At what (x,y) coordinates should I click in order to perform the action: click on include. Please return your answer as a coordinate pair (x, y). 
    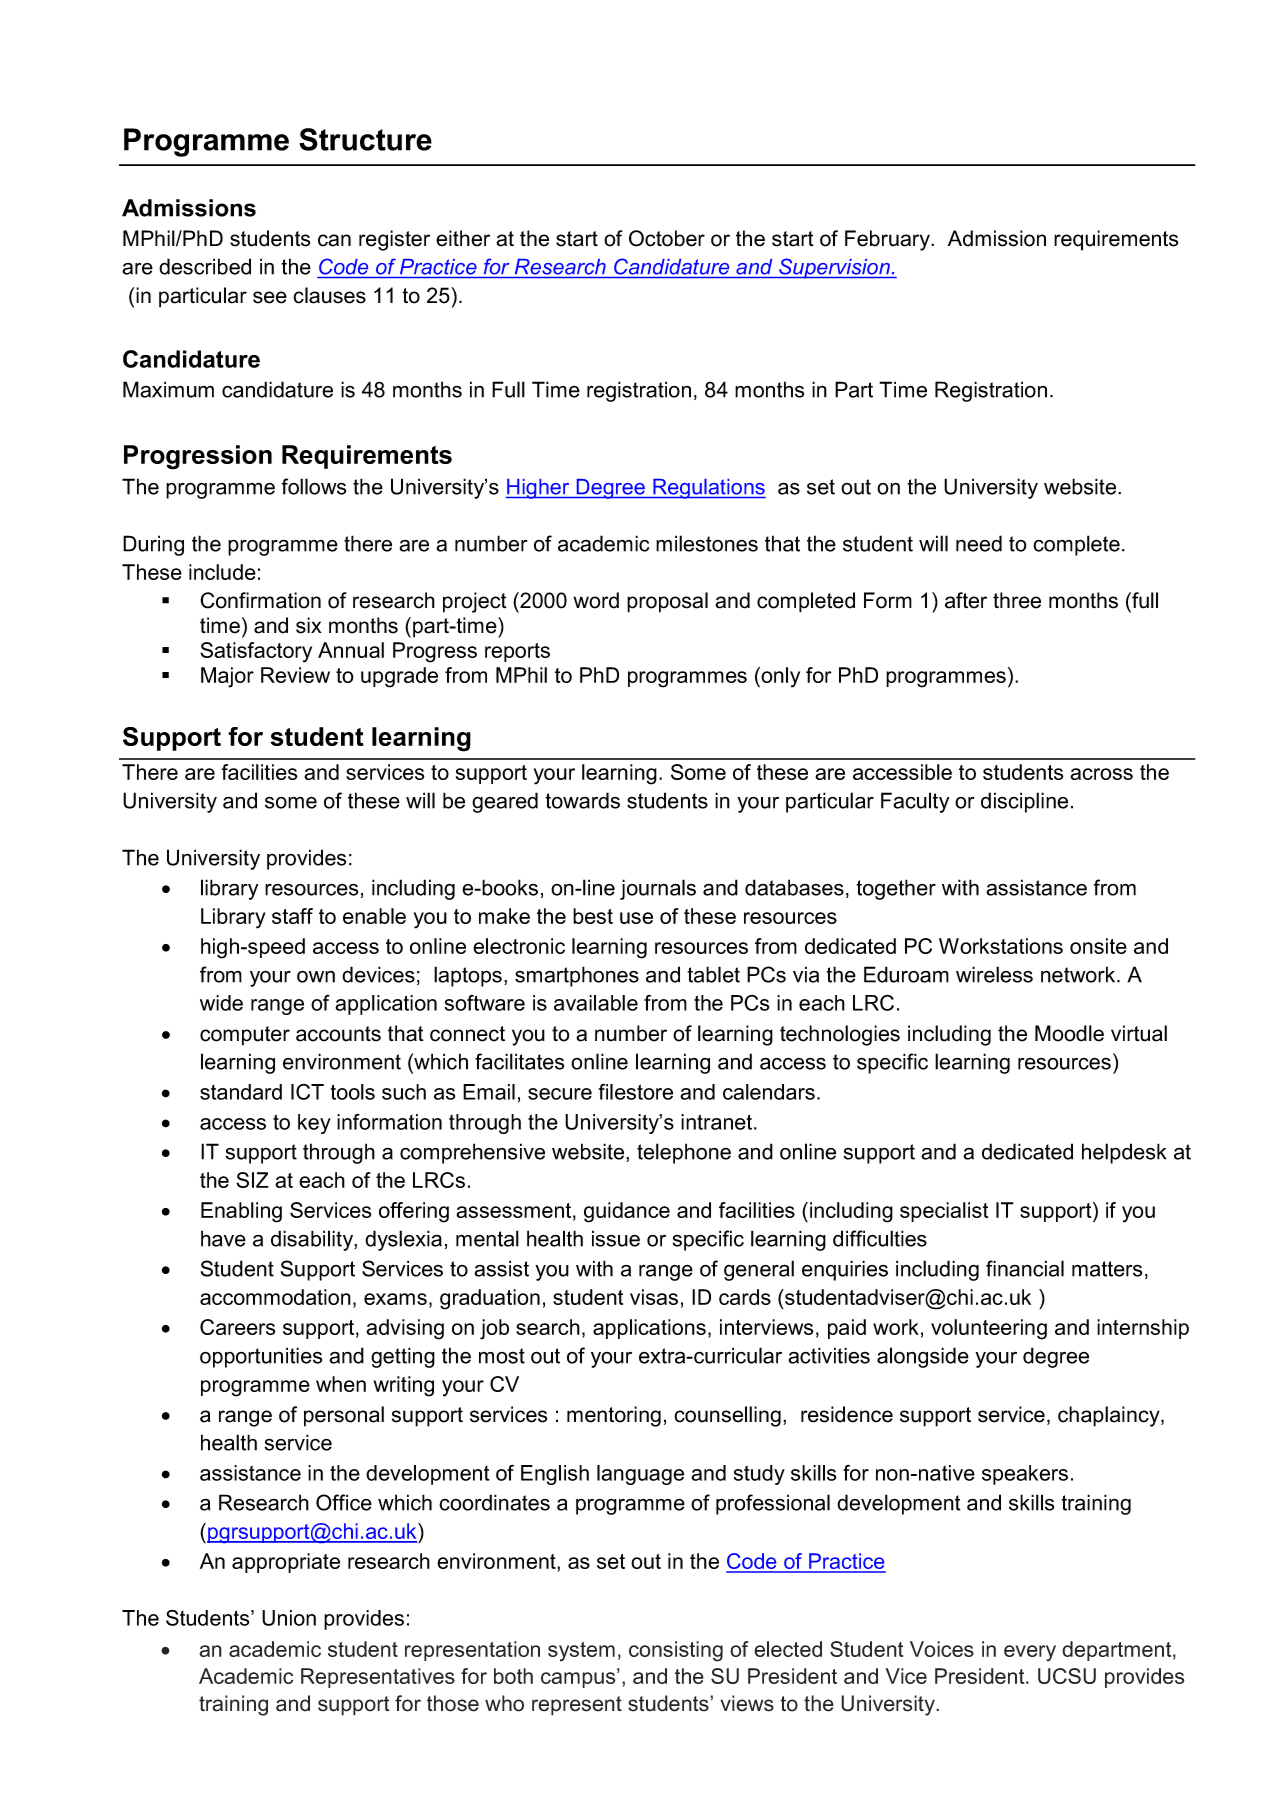
    Looking at the image, I should click on (222, 572).
